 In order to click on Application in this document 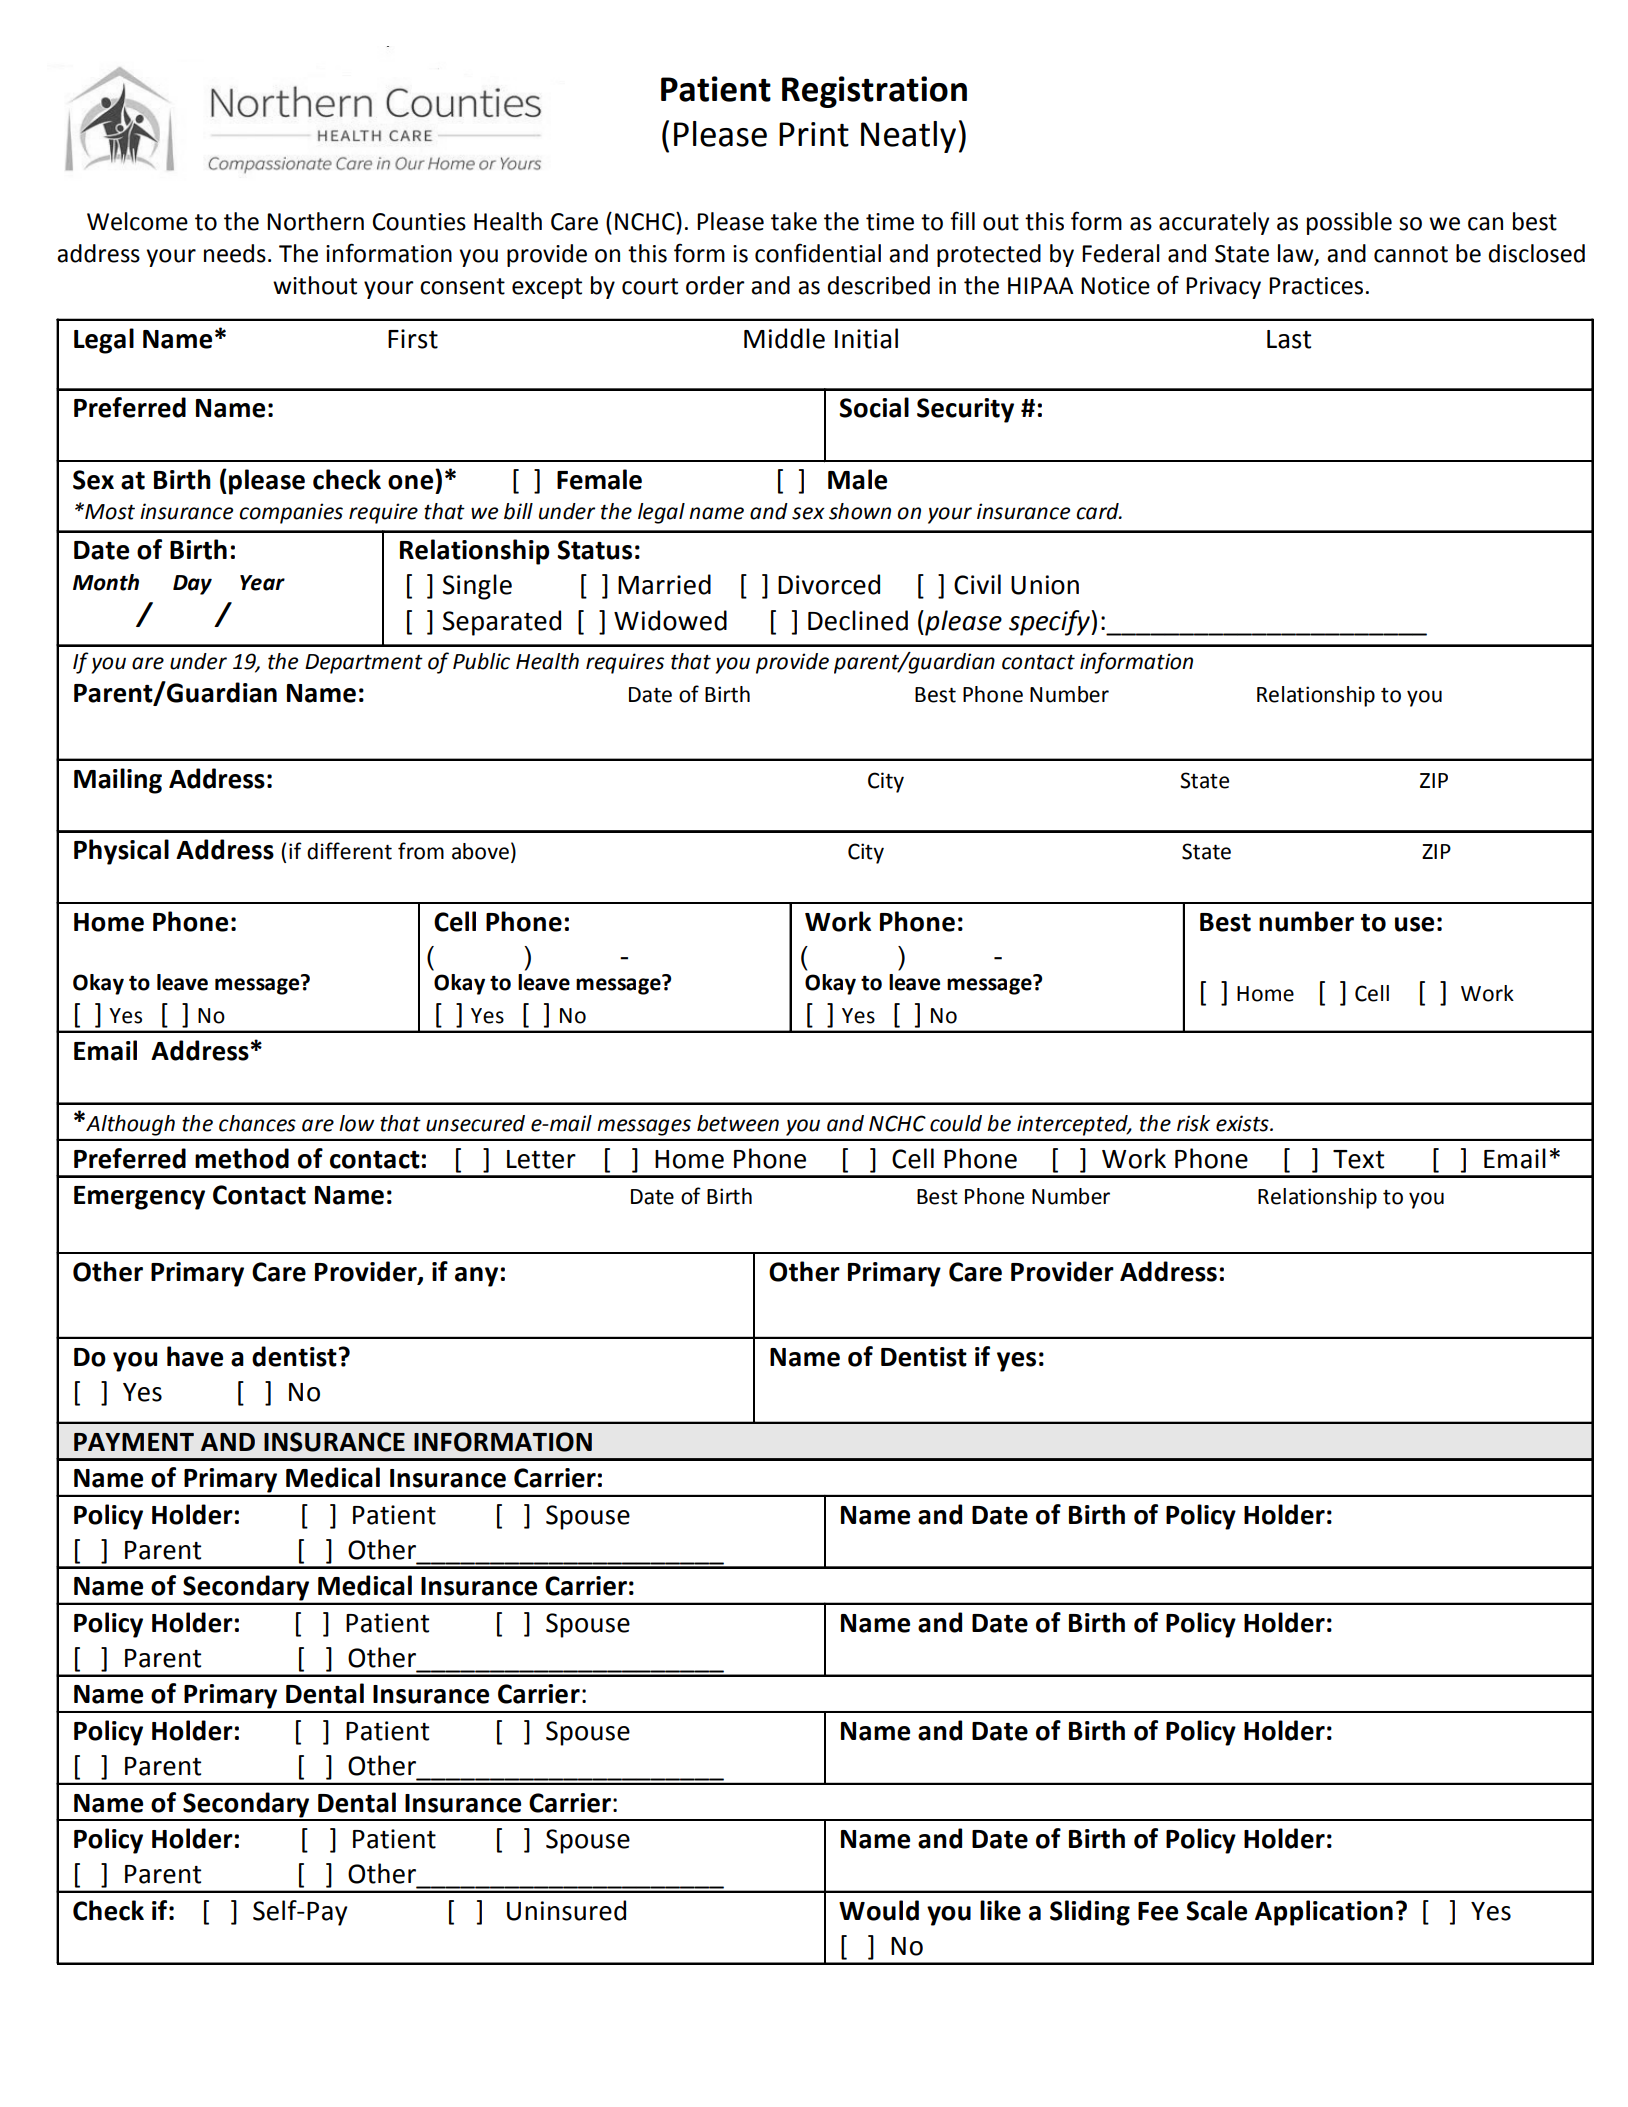, I will do `click(1324, 1913)`.
